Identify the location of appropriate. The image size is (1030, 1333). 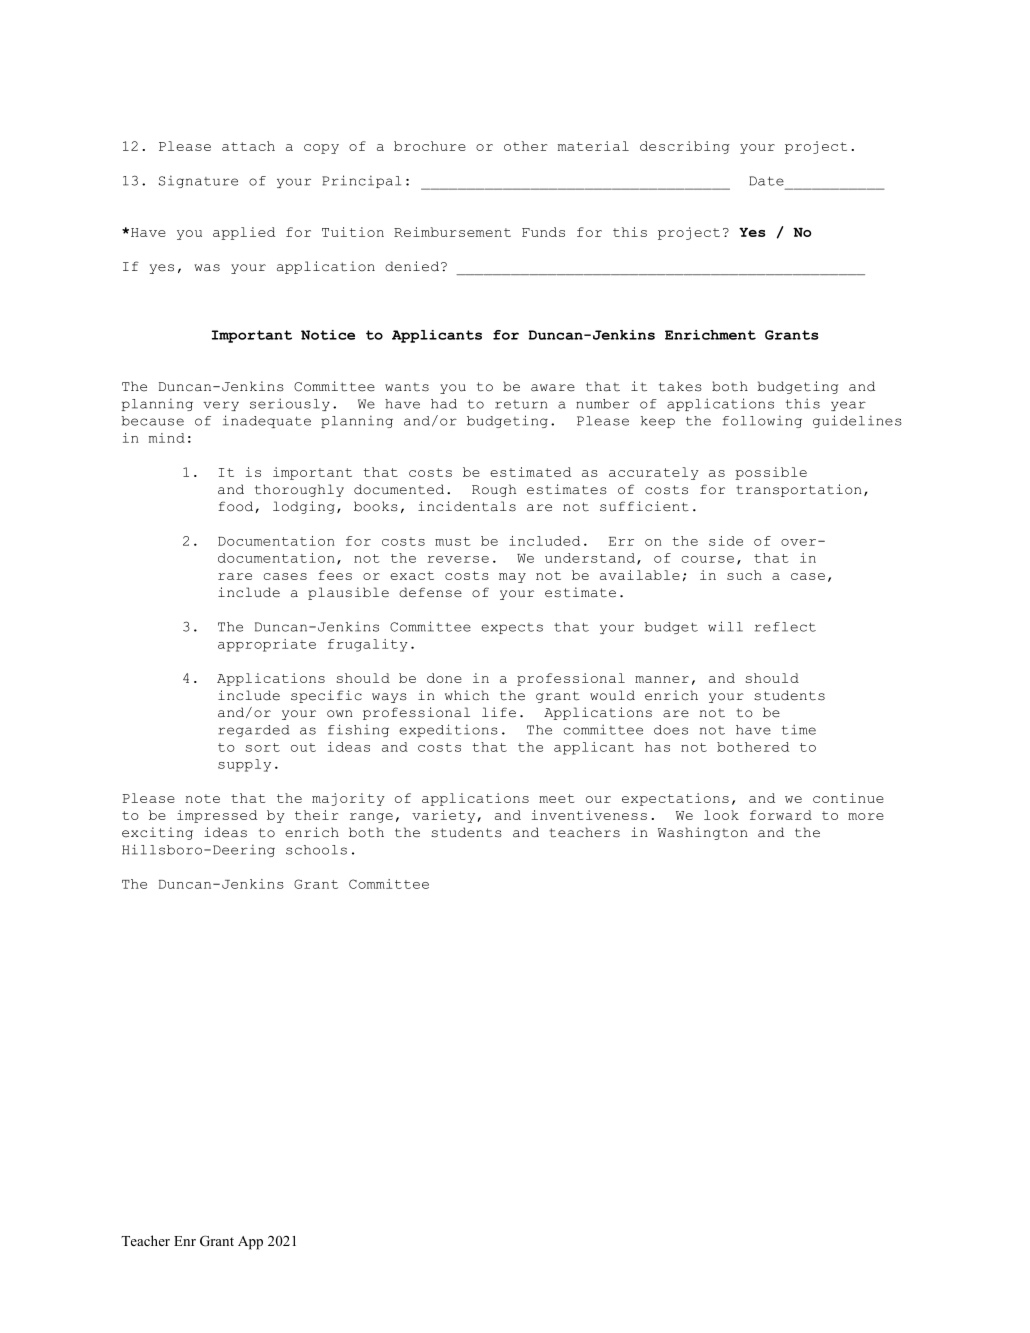
(267, 645).
